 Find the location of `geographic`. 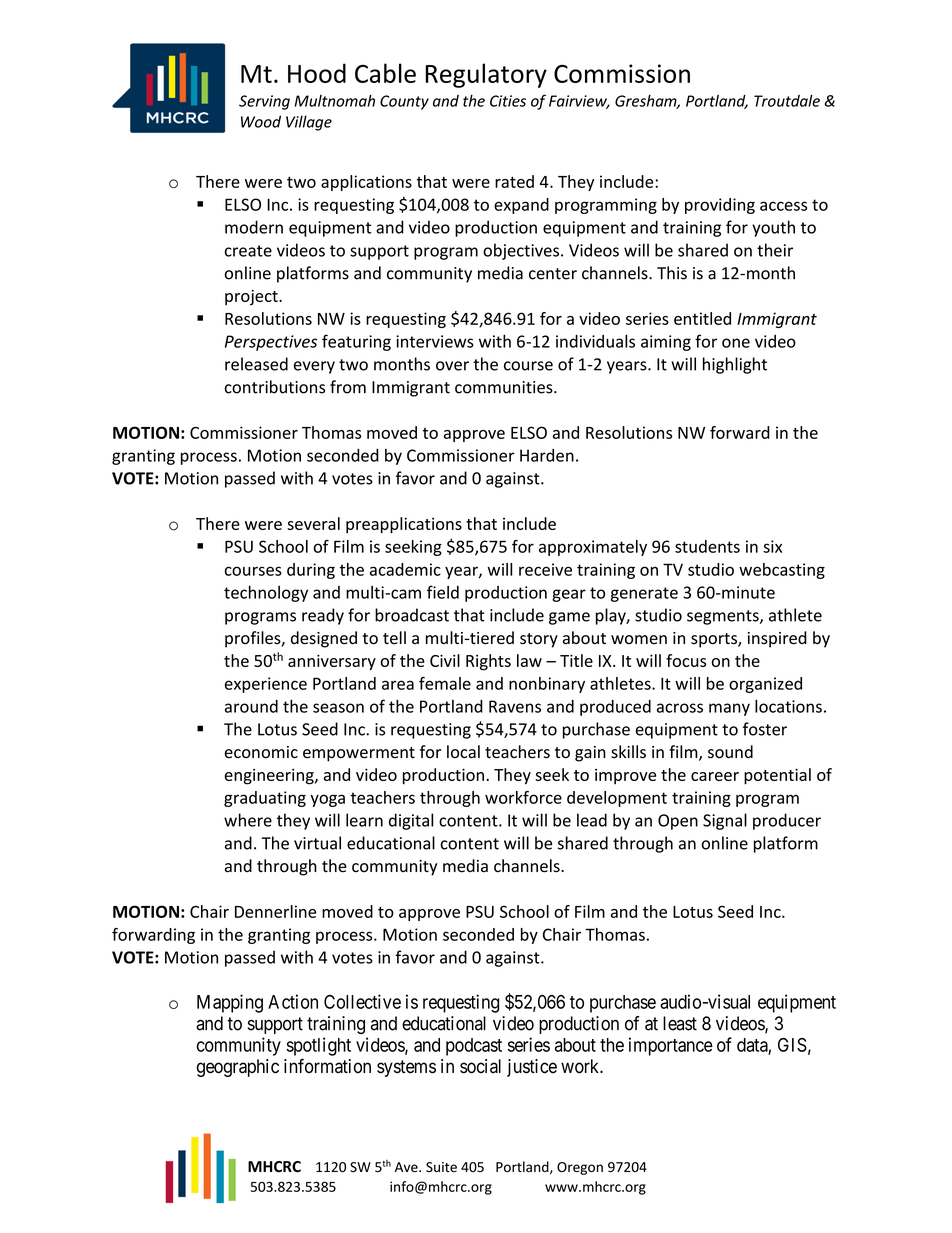

geographic is located at coordinates (238, 1068).
